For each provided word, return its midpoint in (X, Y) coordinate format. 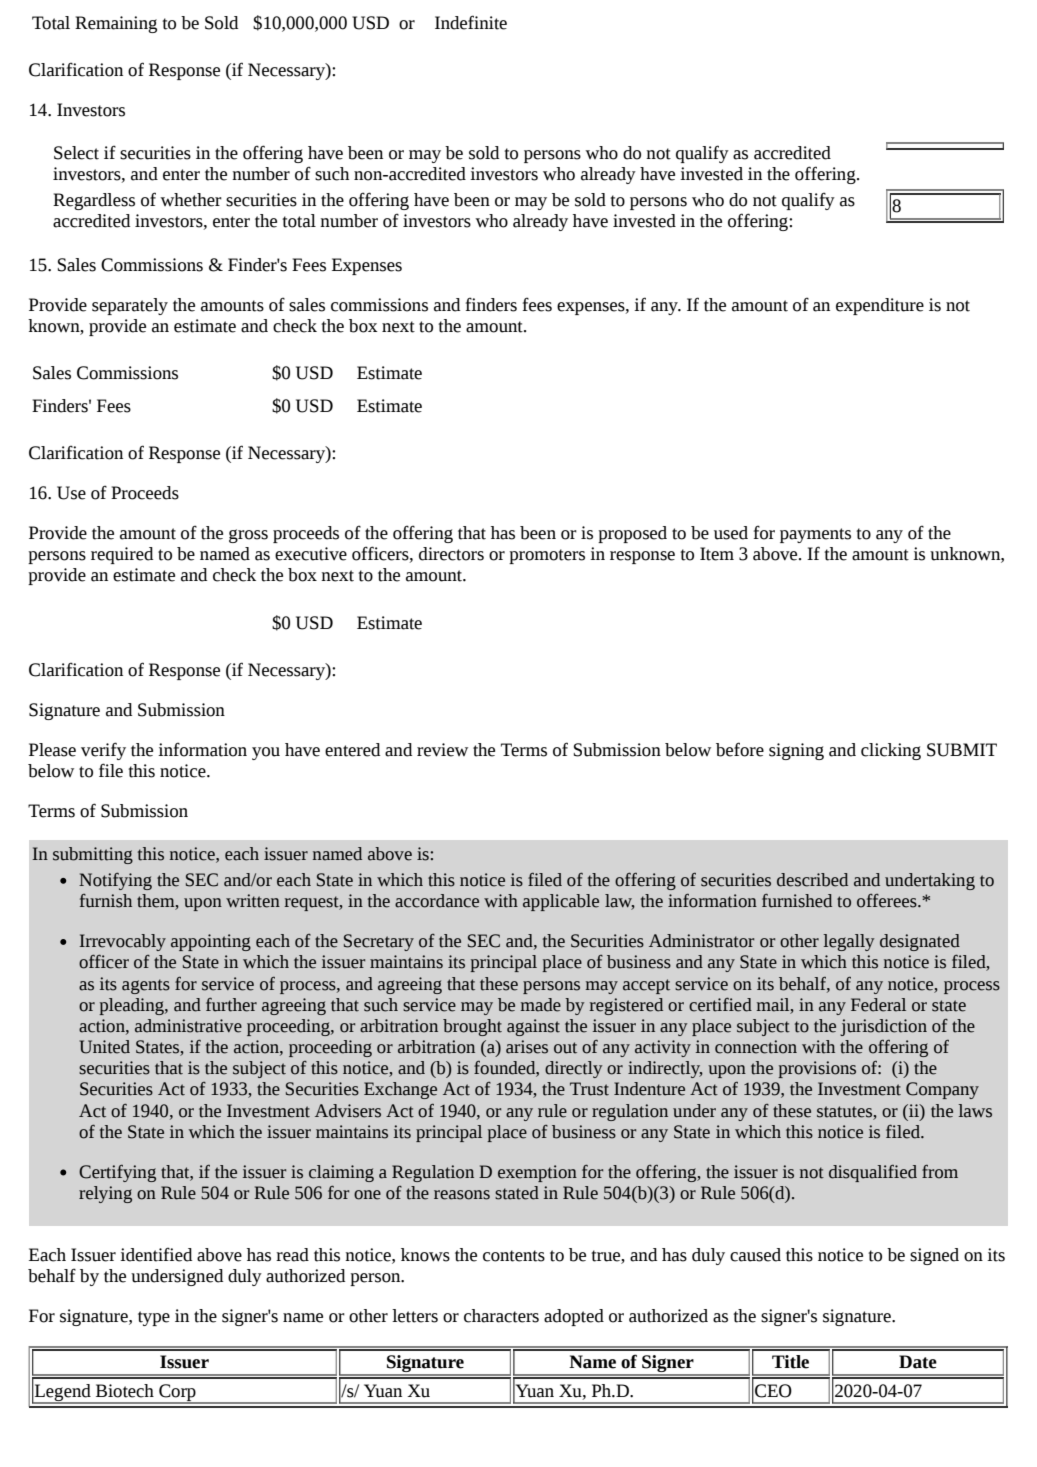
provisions (817, 1069)
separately (130, 306)
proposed (632, 534)
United (104, 1047)
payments (815, 535)
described (812, 880)
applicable (561, 902)
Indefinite (471, 22)
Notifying (115, 881)
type (154, 1318)
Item (717, 554)
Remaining (116, 24)
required (122, 555)
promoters (547, 556)
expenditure (880, 306)
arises (527, 1047)
